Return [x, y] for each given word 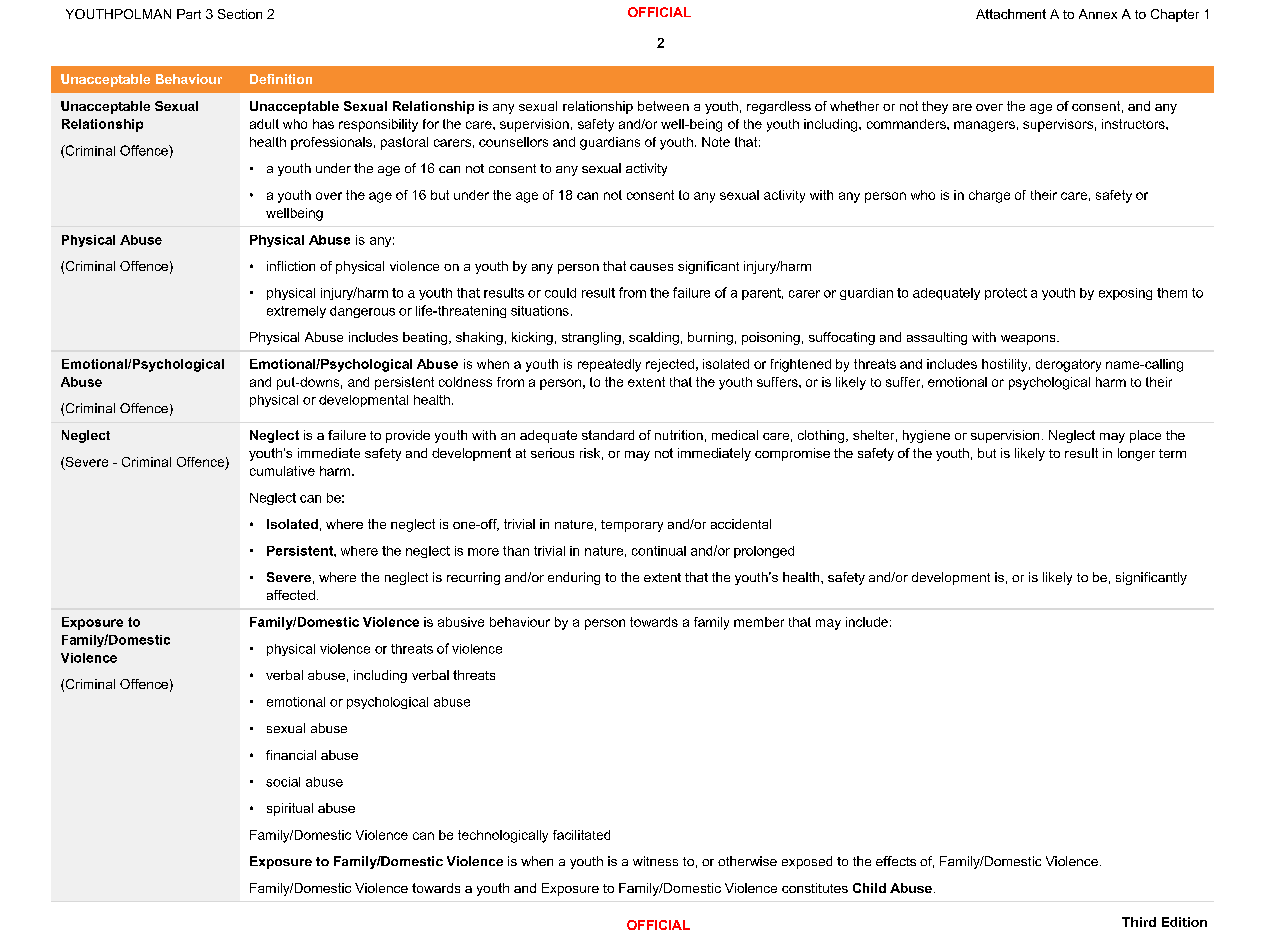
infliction [291, 266]
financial [291, 755]
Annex [1098, 14]
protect [1006, 294]
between [663, 106]
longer [1136, 454]
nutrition [679, 435]
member [759, 622]
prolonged [764, 552]
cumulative [282, 471]
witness [655, 861]
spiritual [290, 809]
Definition [281, 79]
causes [651, 267]
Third [1139, 922]
